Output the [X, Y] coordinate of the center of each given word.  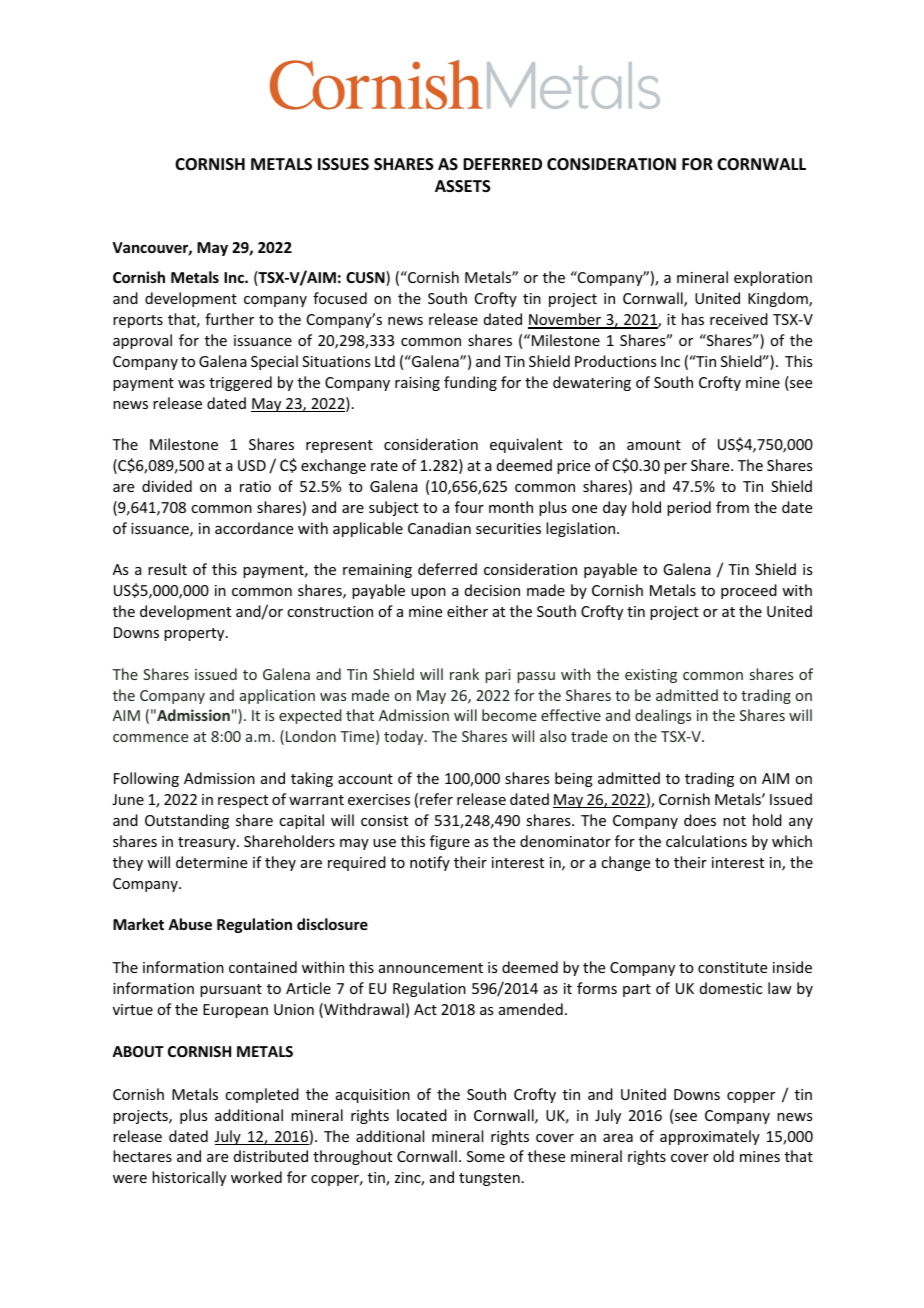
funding [470, 383]
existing [651, 676]
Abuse [190, 924]
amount [654, 445]
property [195, 634]
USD [252, 465]
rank [464, 674]
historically [189, 1178]
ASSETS [463, 186]
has [693, 319]
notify [430, 863]
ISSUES [343, 164]
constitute [732, 967]
